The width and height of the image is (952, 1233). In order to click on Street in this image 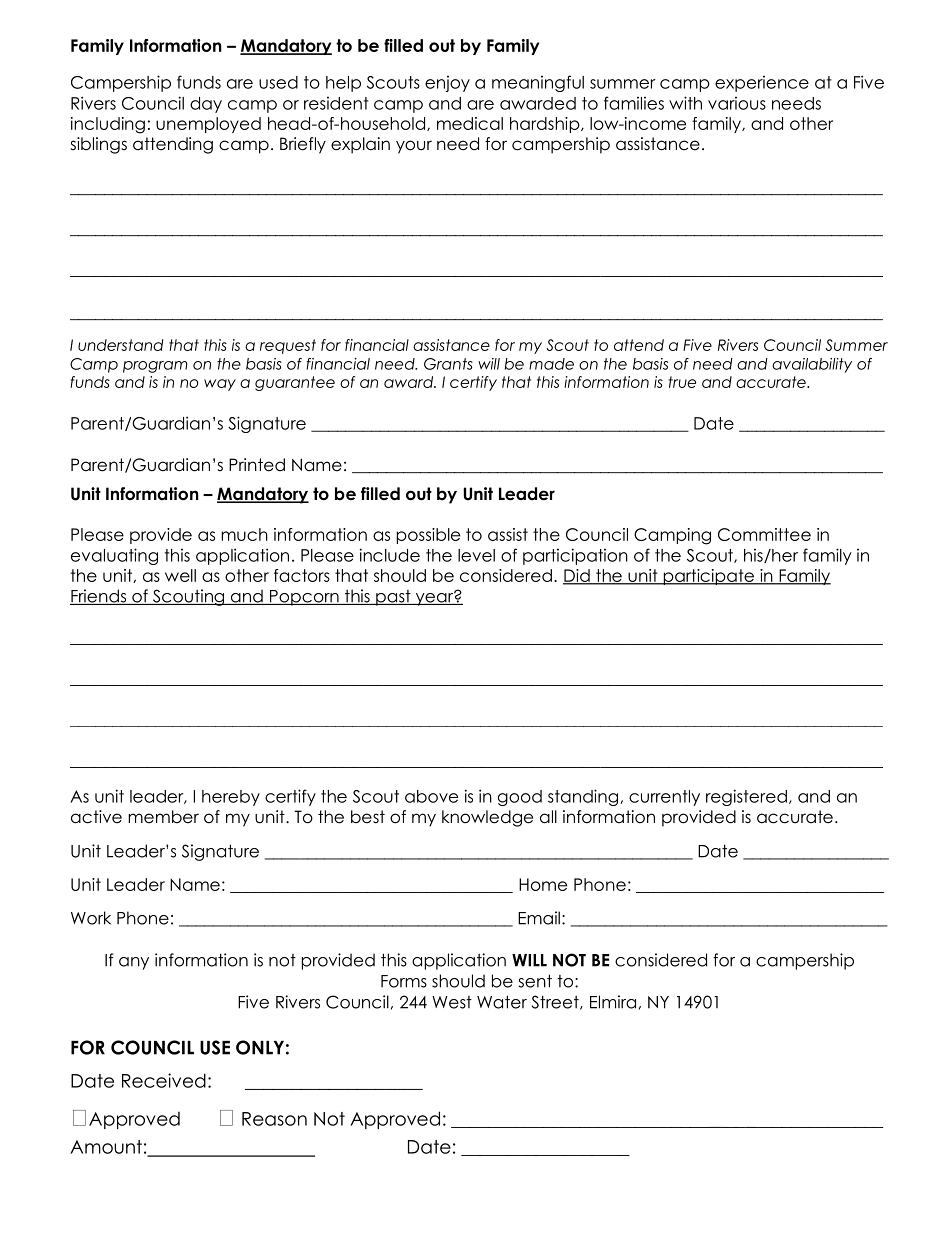, I will do `click(556, 1002)`.
